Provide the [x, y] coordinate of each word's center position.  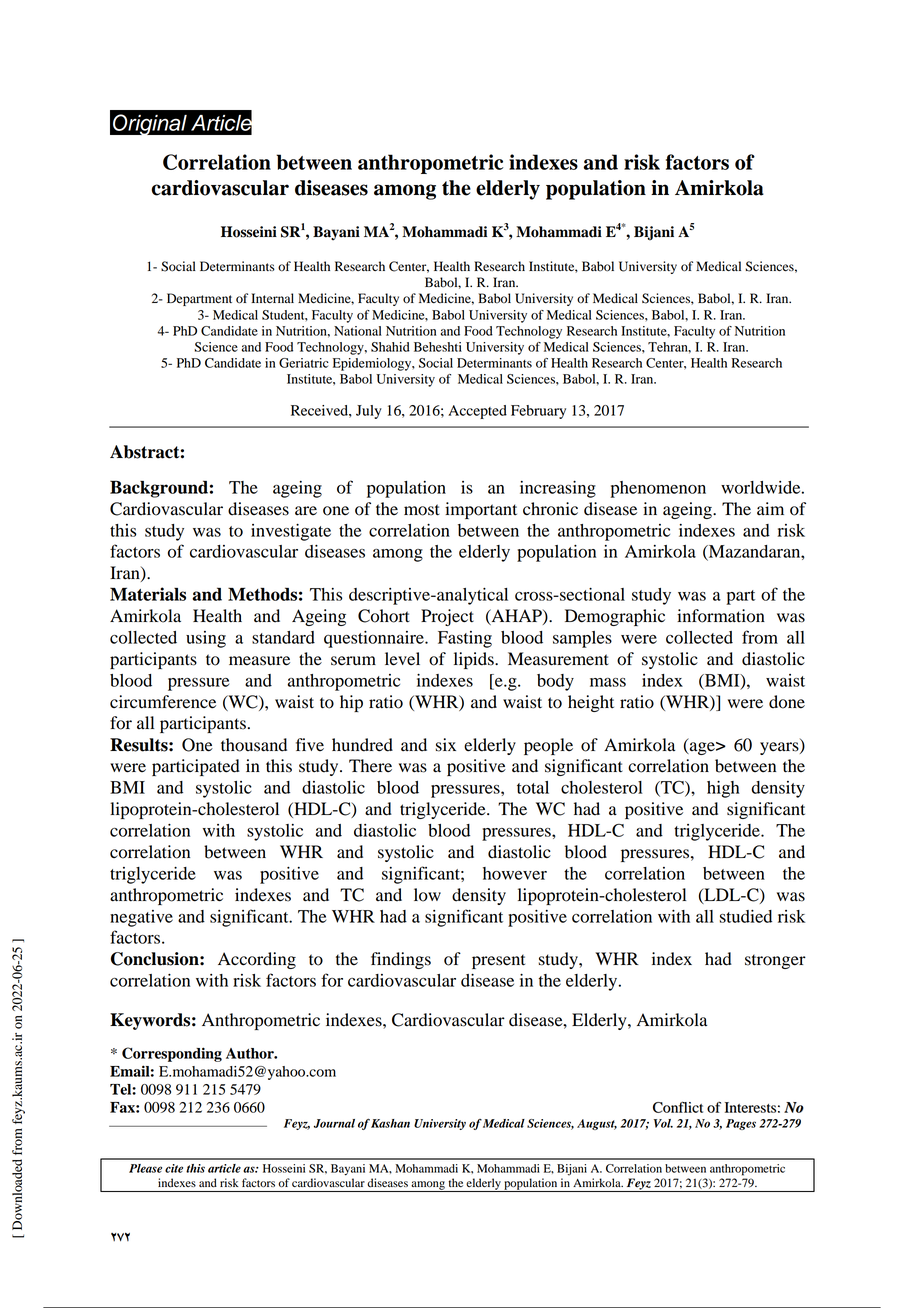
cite [174, 1168]
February [538, 412]
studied [745, 916]
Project [447, 617]
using [206, 639]
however [515, 873]
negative [141, 918]
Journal [334, 1123]
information [721, 616]
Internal [272, 298]
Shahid [390, 347]
